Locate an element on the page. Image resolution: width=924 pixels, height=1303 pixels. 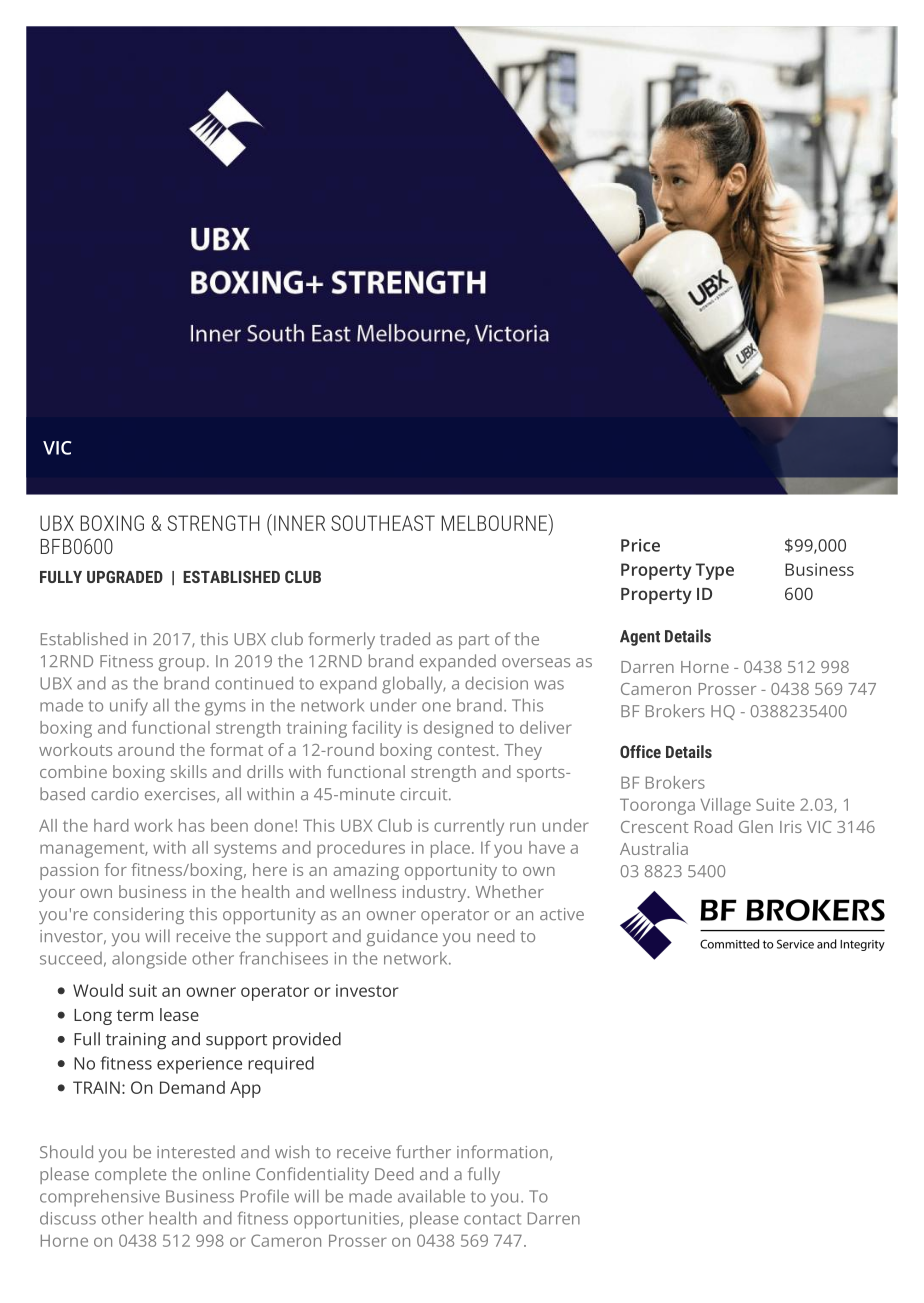
active is located at coordinates (562, 914).
